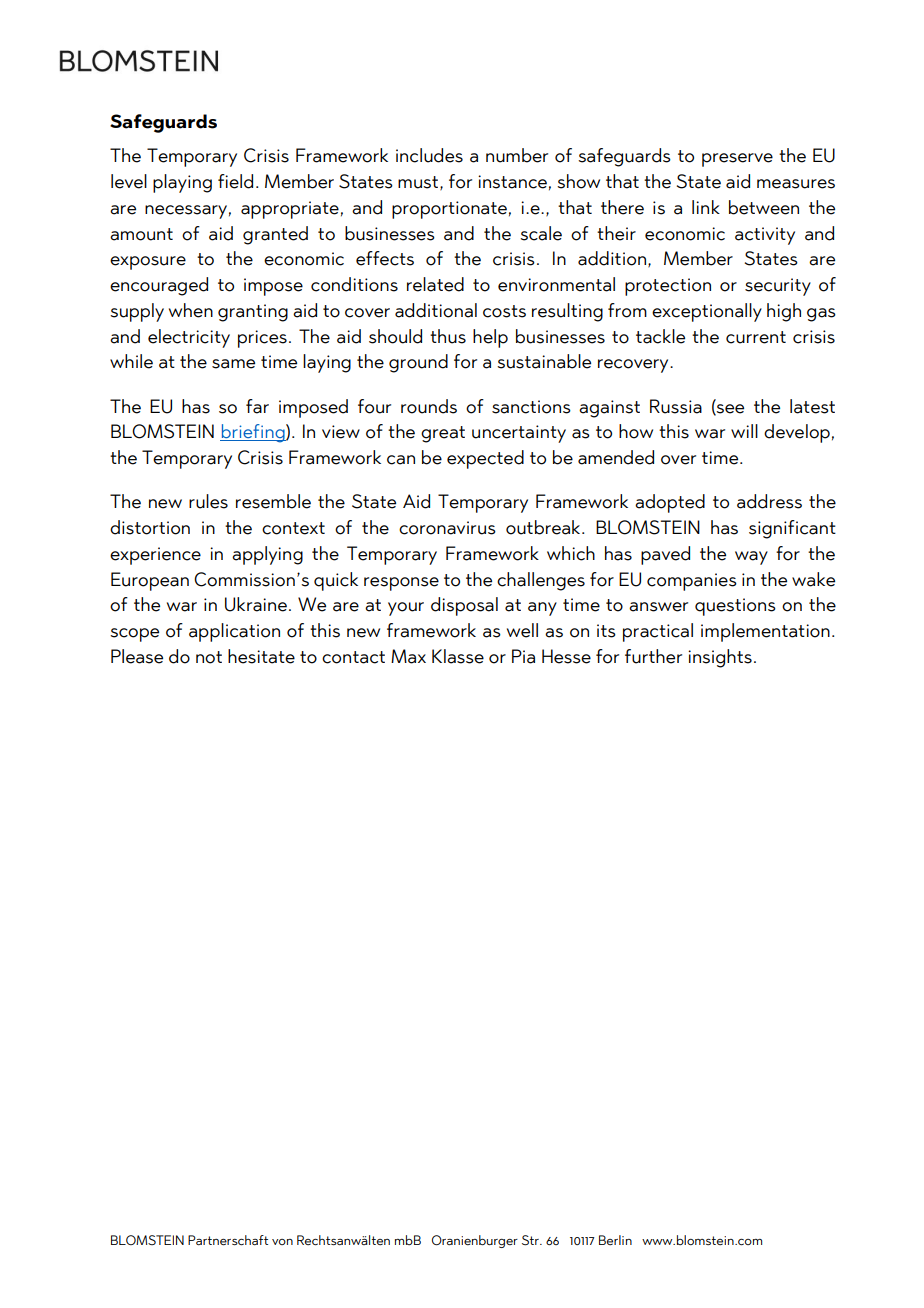 The width and height of the document is (924, 1308). I want to click on will, so click(744, 431).
